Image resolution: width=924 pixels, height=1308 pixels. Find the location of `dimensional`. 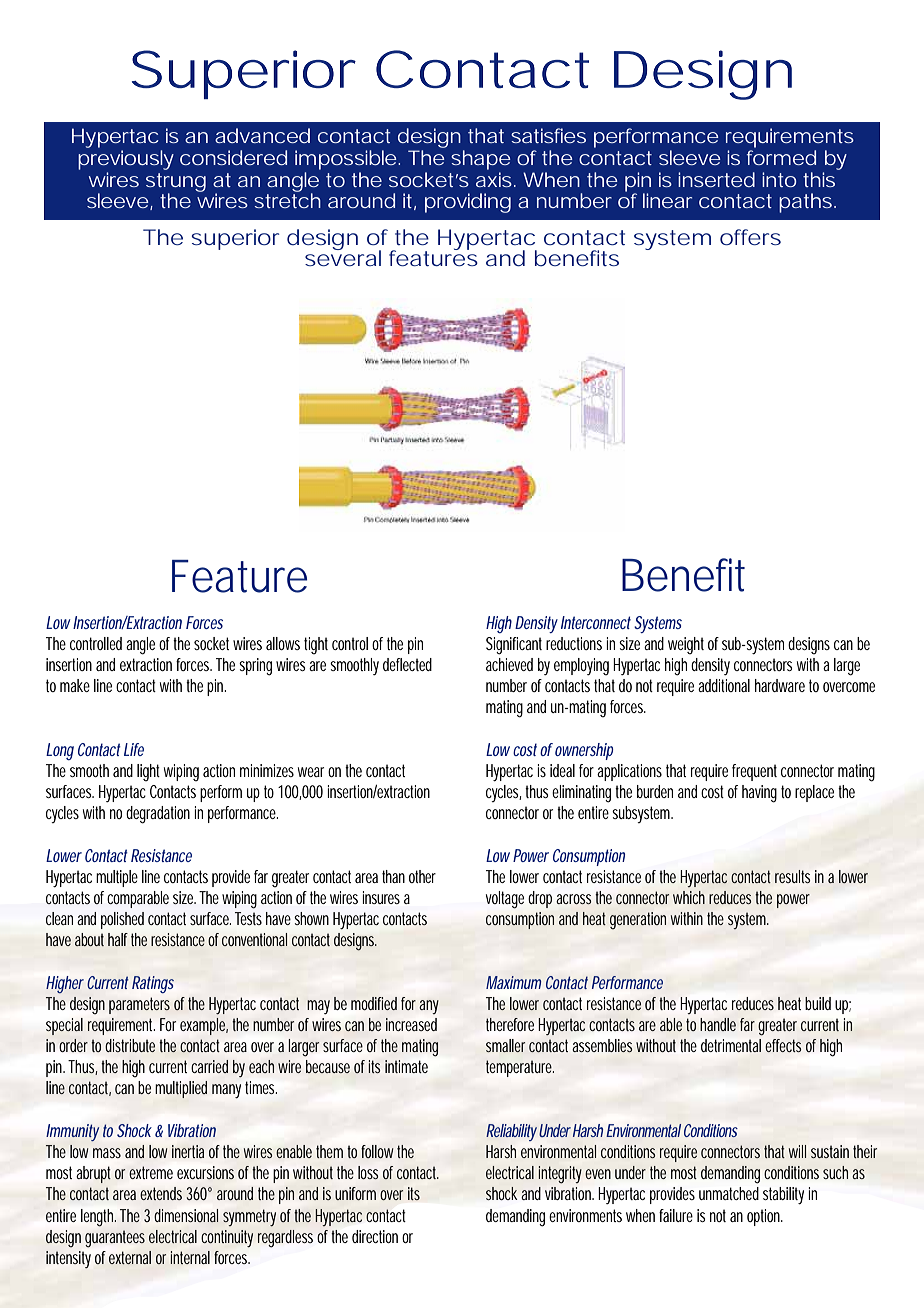

dimensional is located at coordinates (186, 1215).
